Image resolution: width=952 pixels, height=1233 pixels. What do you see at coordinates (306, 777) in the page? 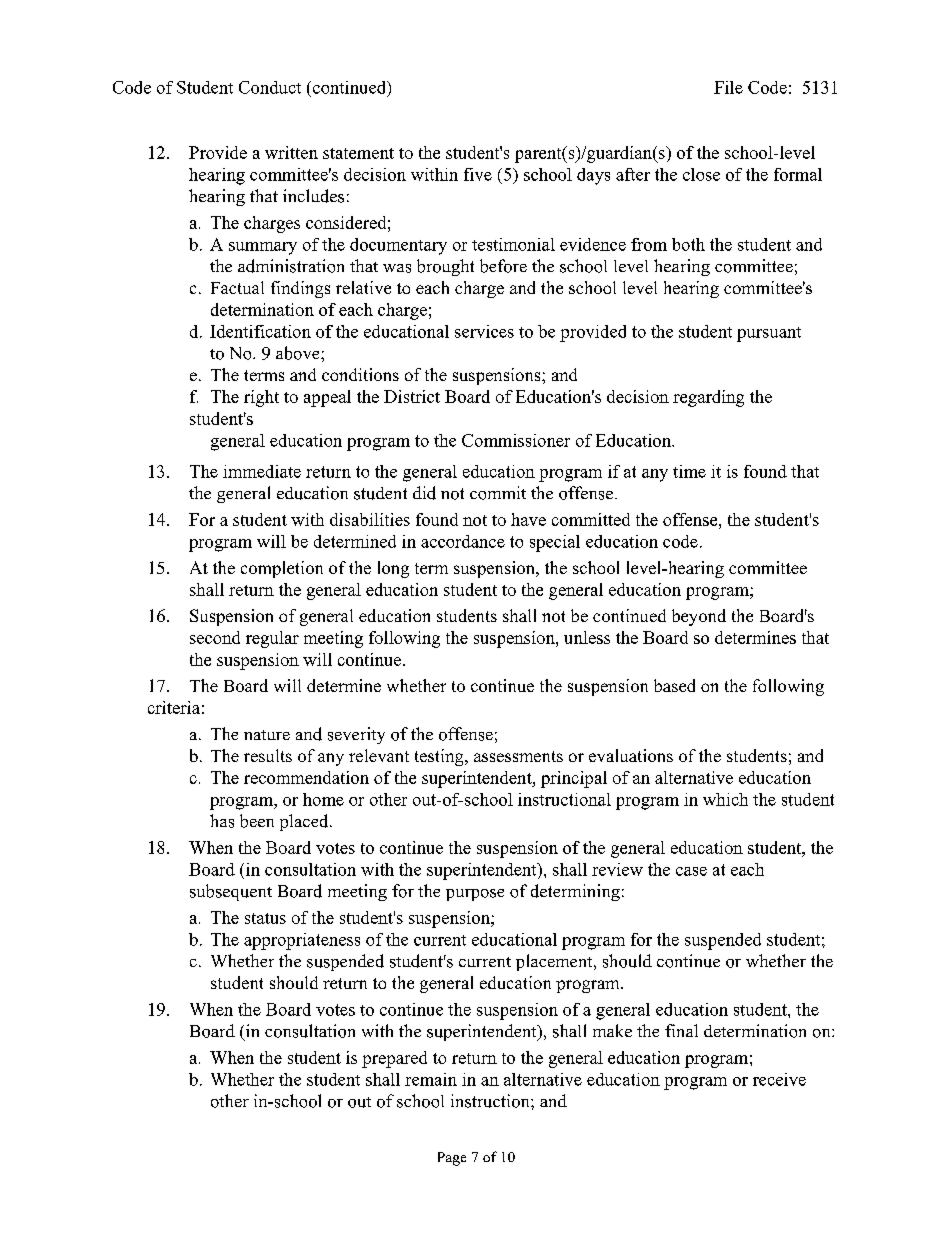
I see `recommendation` at bounding box center [306, 777].
